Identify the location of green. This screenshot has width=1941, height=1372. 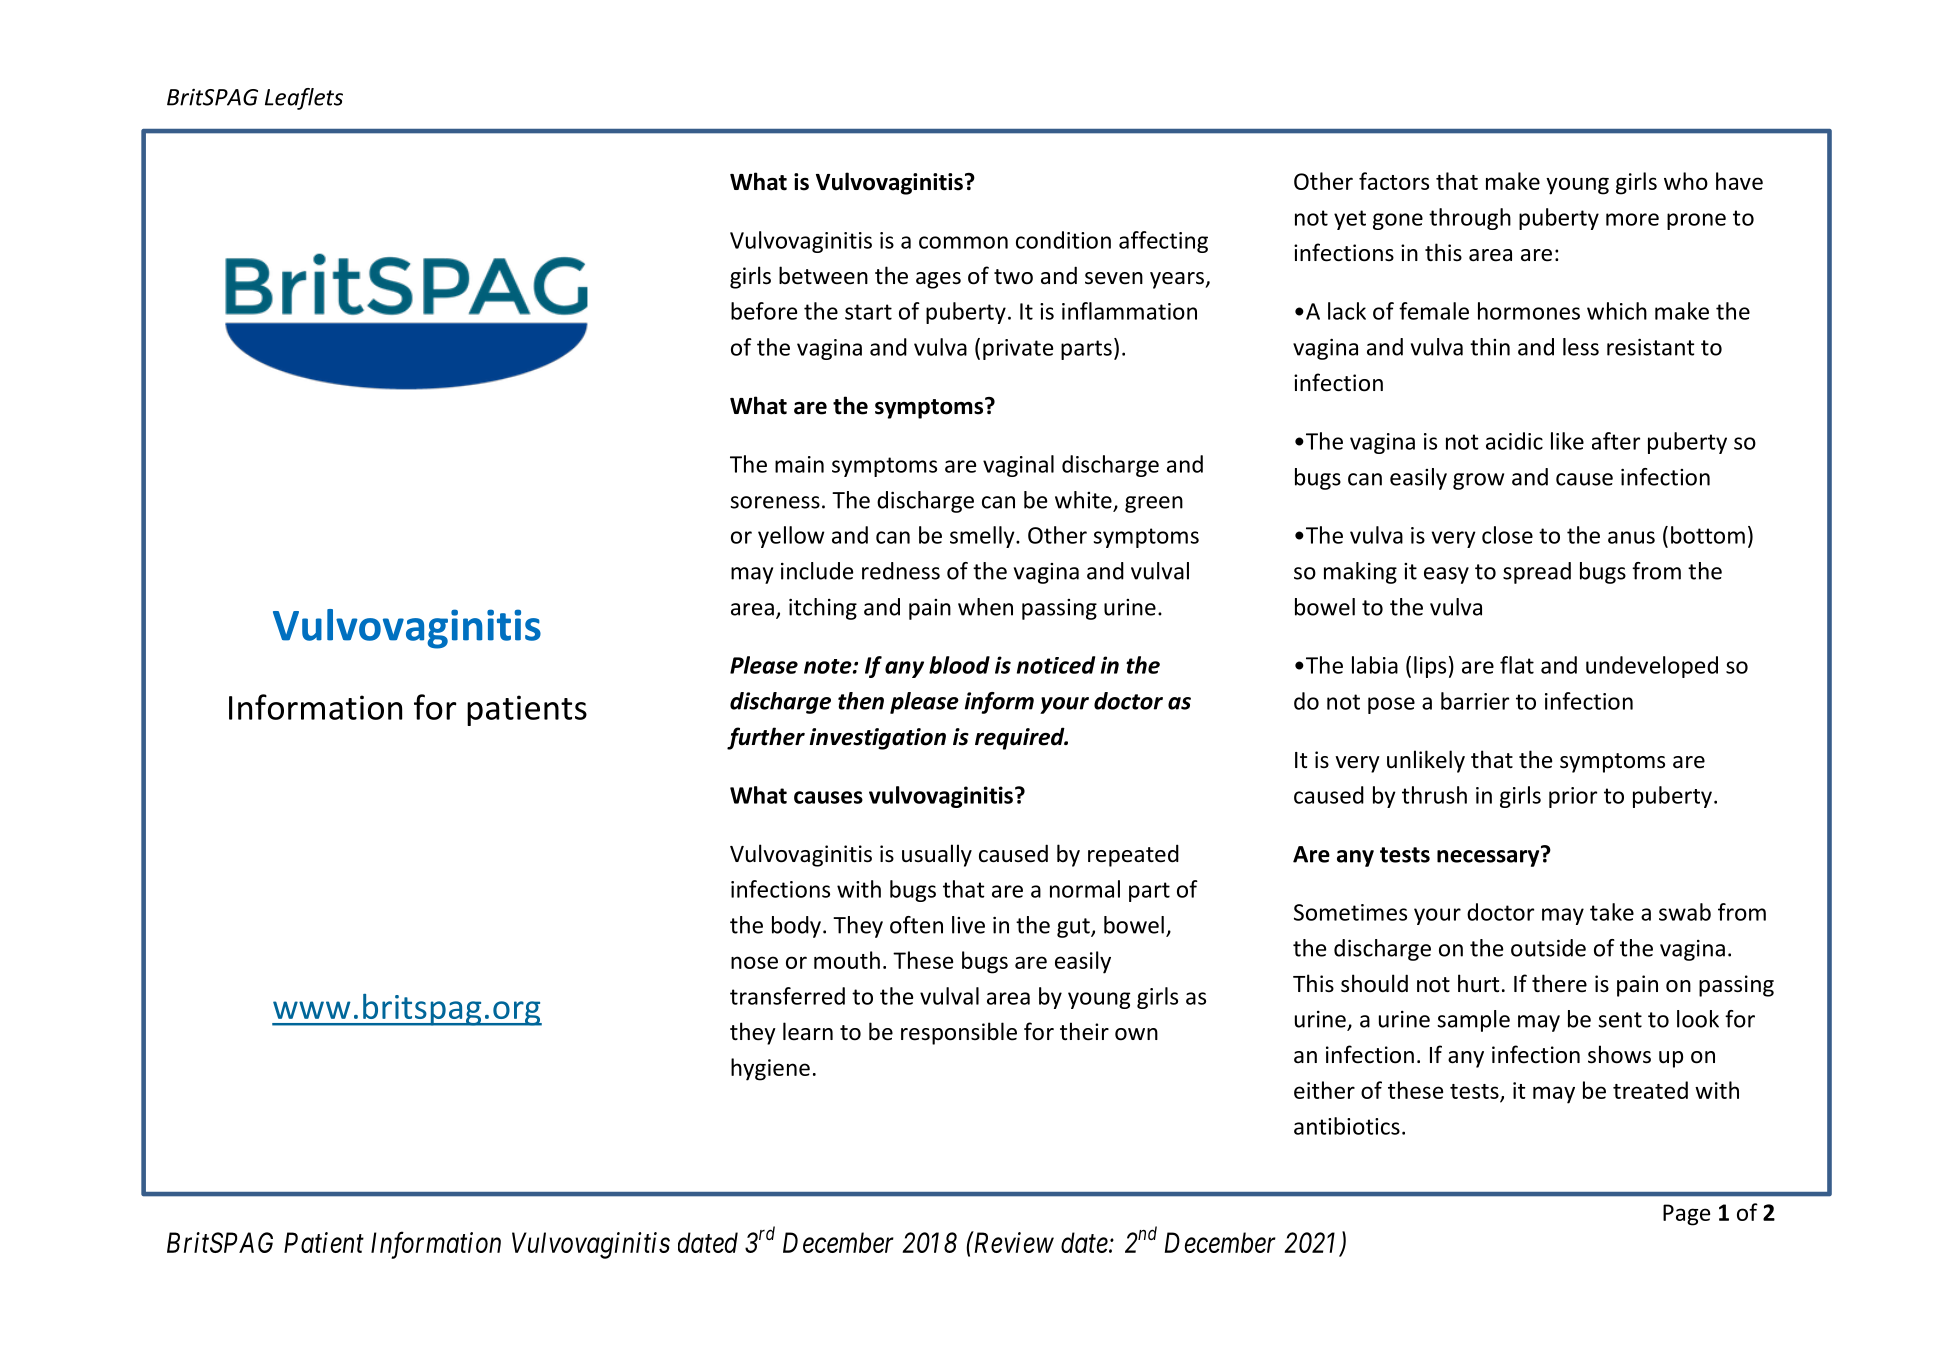
(1154, 504).
